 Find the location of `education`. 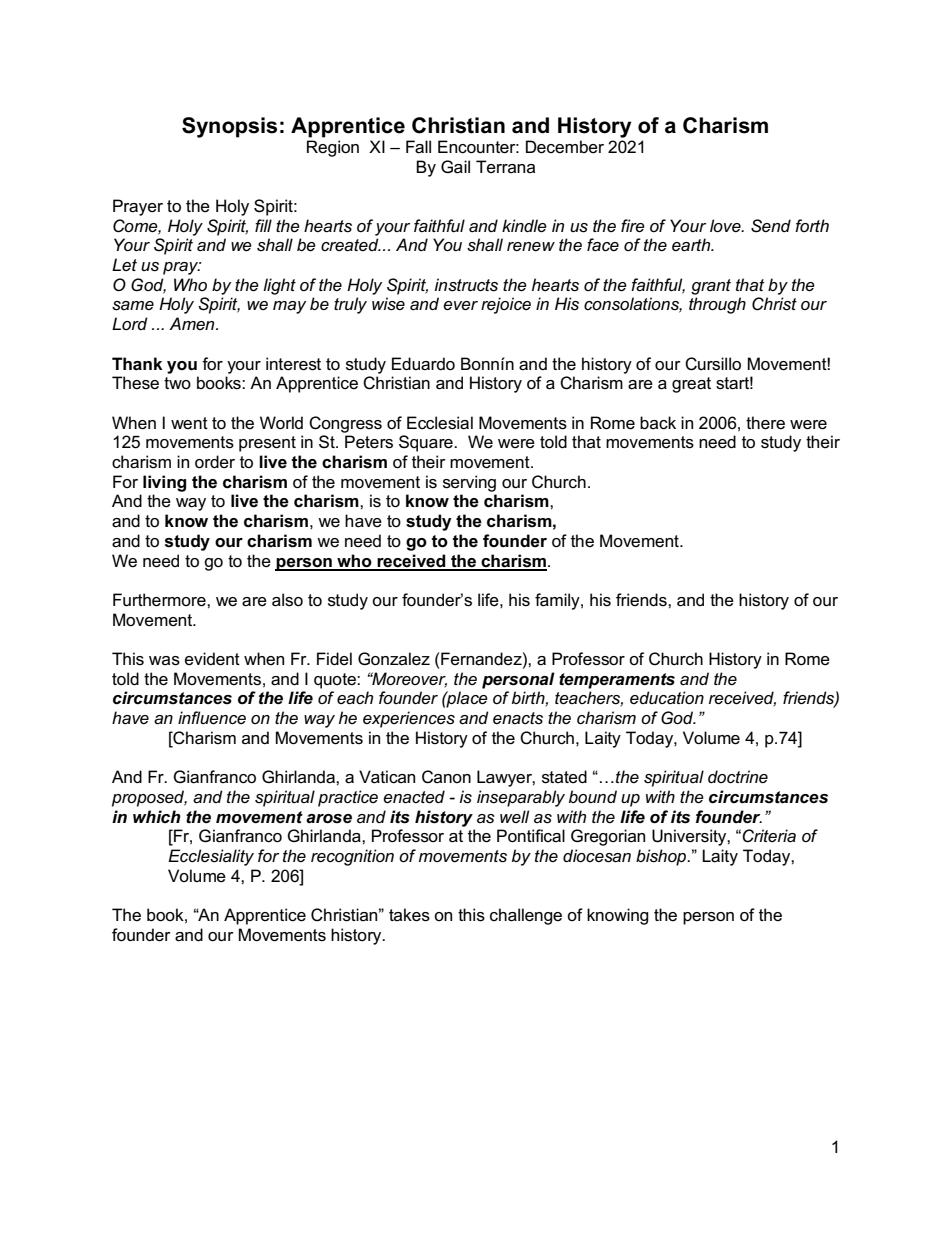

education is located at coordinates (667, 697).
